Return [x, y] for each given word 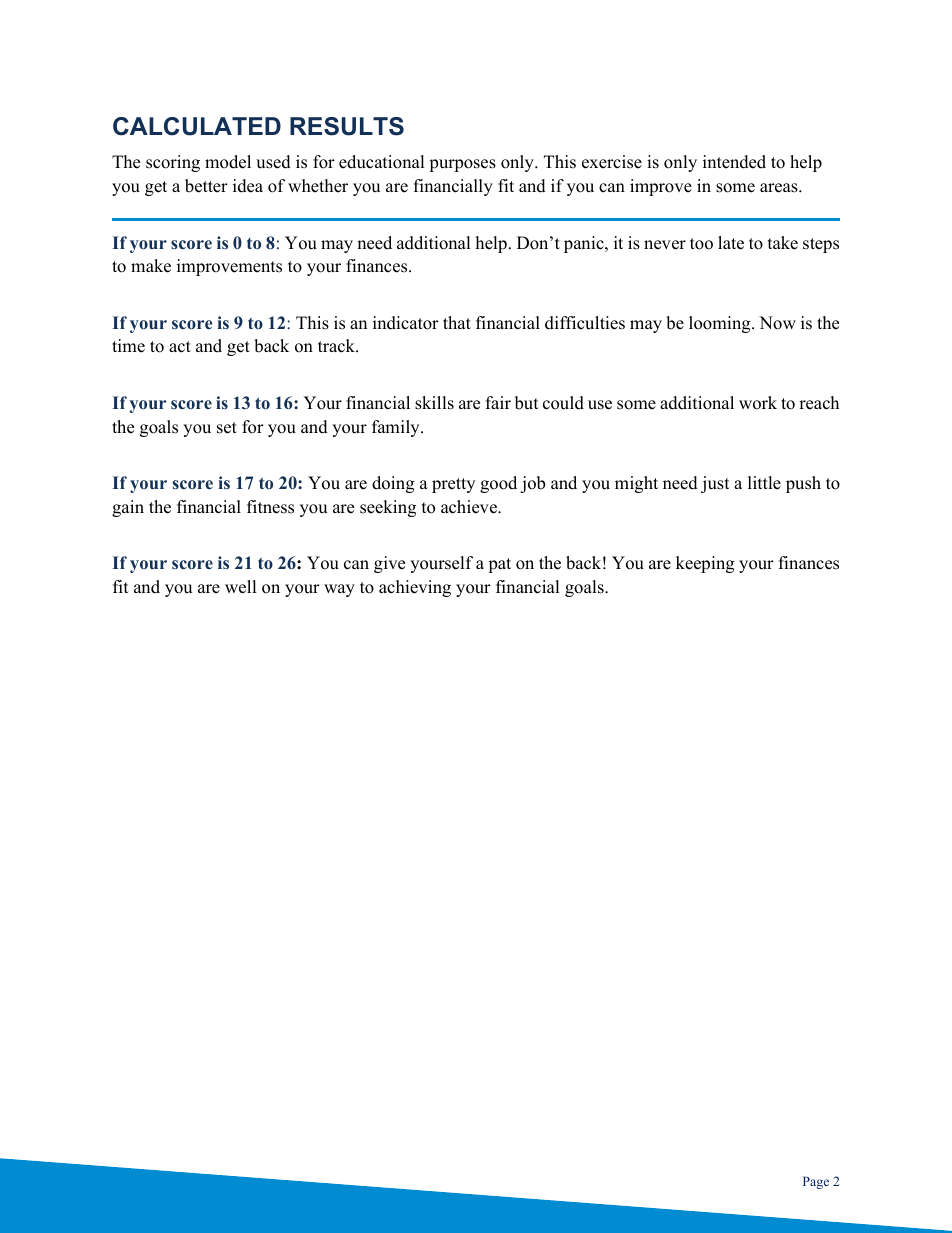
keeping [705, 564]
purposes [462, 165]
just [715, 484]
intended [734, 162]
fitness [270, 507]
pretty [453, 485]
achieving [415, 588]
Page [816, 1182]
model [228, 162]
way [339, 590]
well [241, 587]
